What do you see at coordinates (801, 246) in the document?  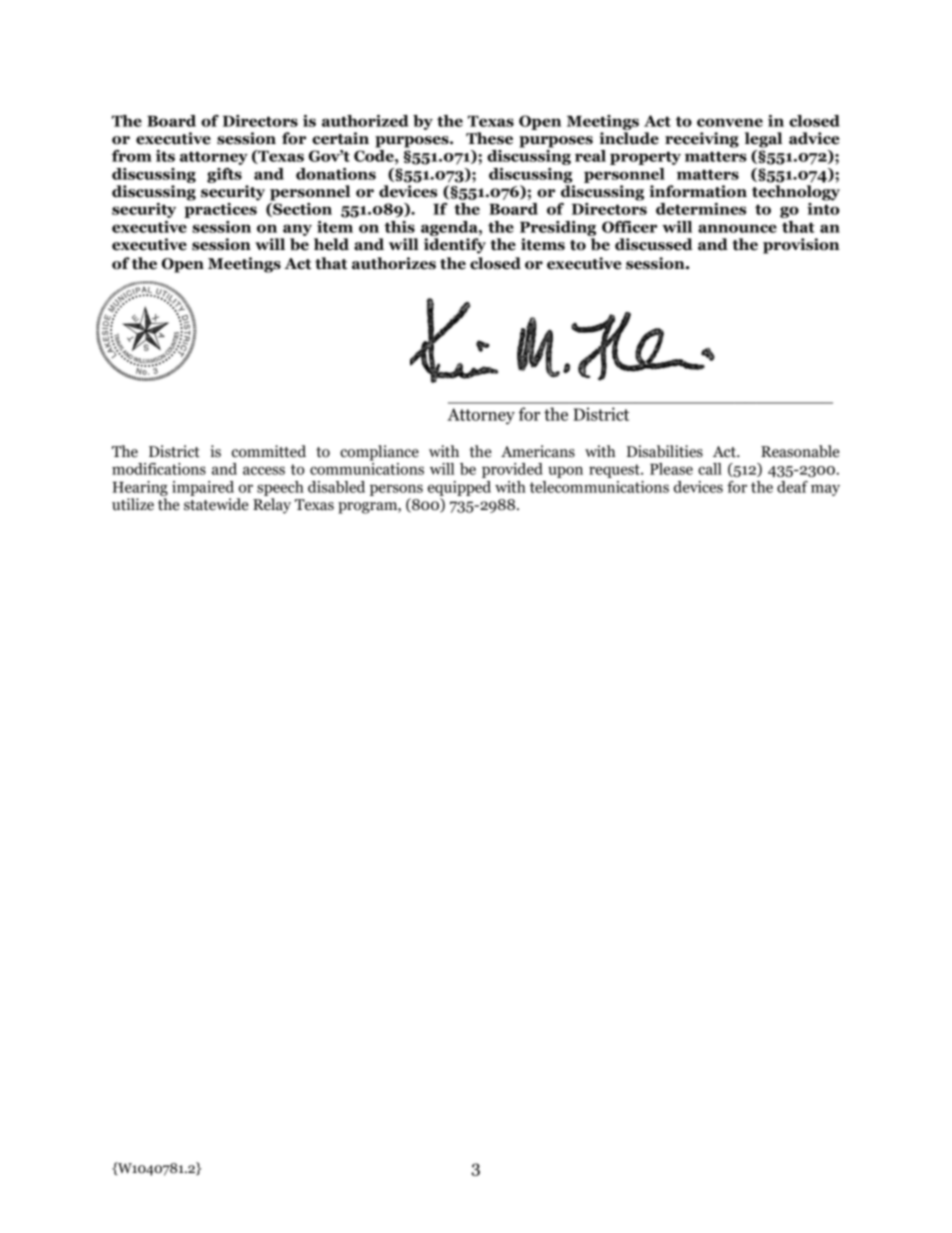 I see `provision` at bounding box center [801, 246].
